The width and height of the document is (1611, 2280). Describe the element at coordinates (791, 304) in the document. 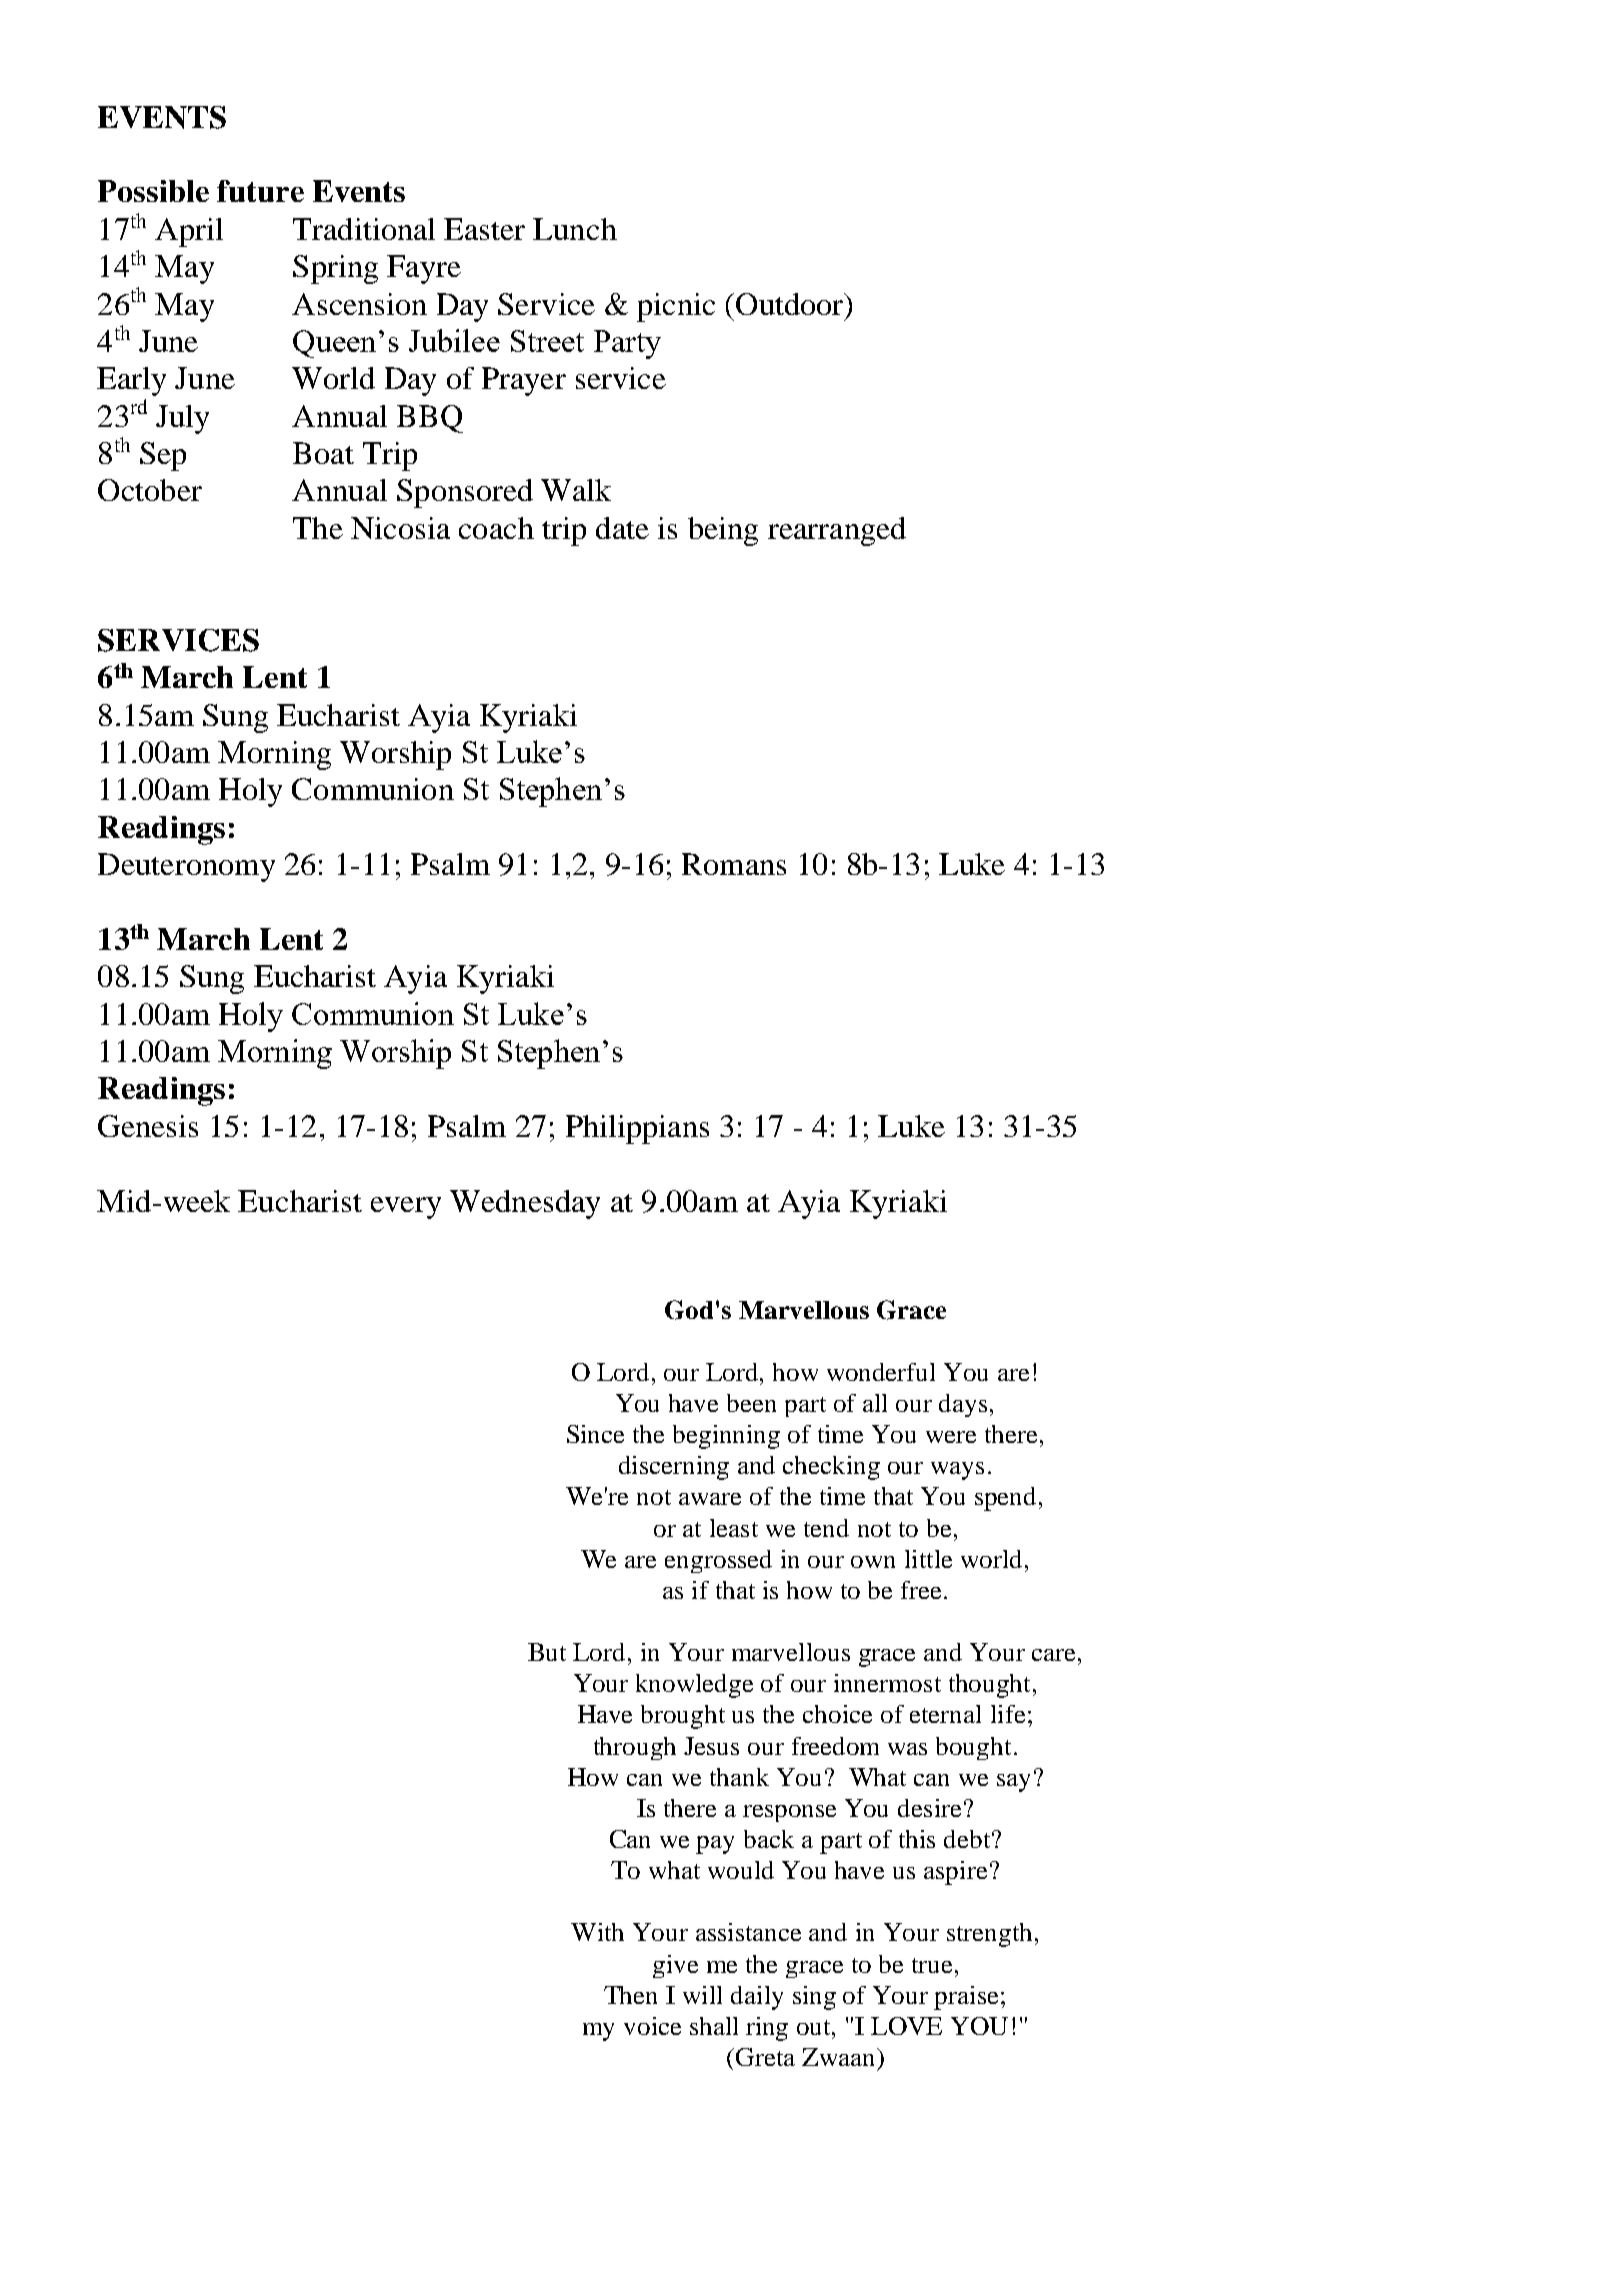

I see `Outdoor` at that location.
